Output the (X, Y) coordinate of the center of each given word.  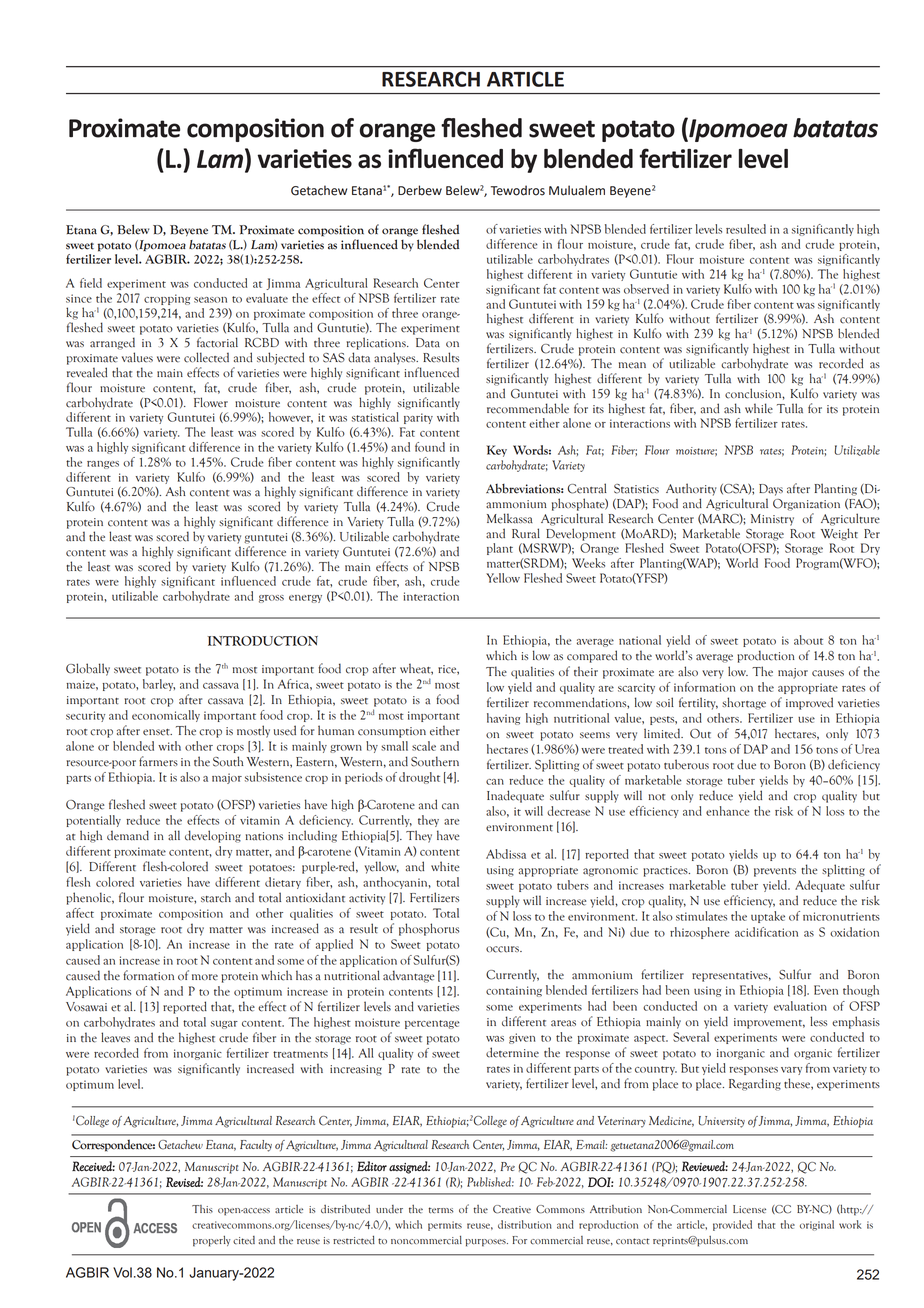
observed (646, 289)
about (808, 640)
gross (271, 599)
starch (216, 897)
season (210, 300)
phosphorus (429, 929)
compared (592, 656)
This (202, 1209)
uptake (768, 917)
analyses (396, 358)
